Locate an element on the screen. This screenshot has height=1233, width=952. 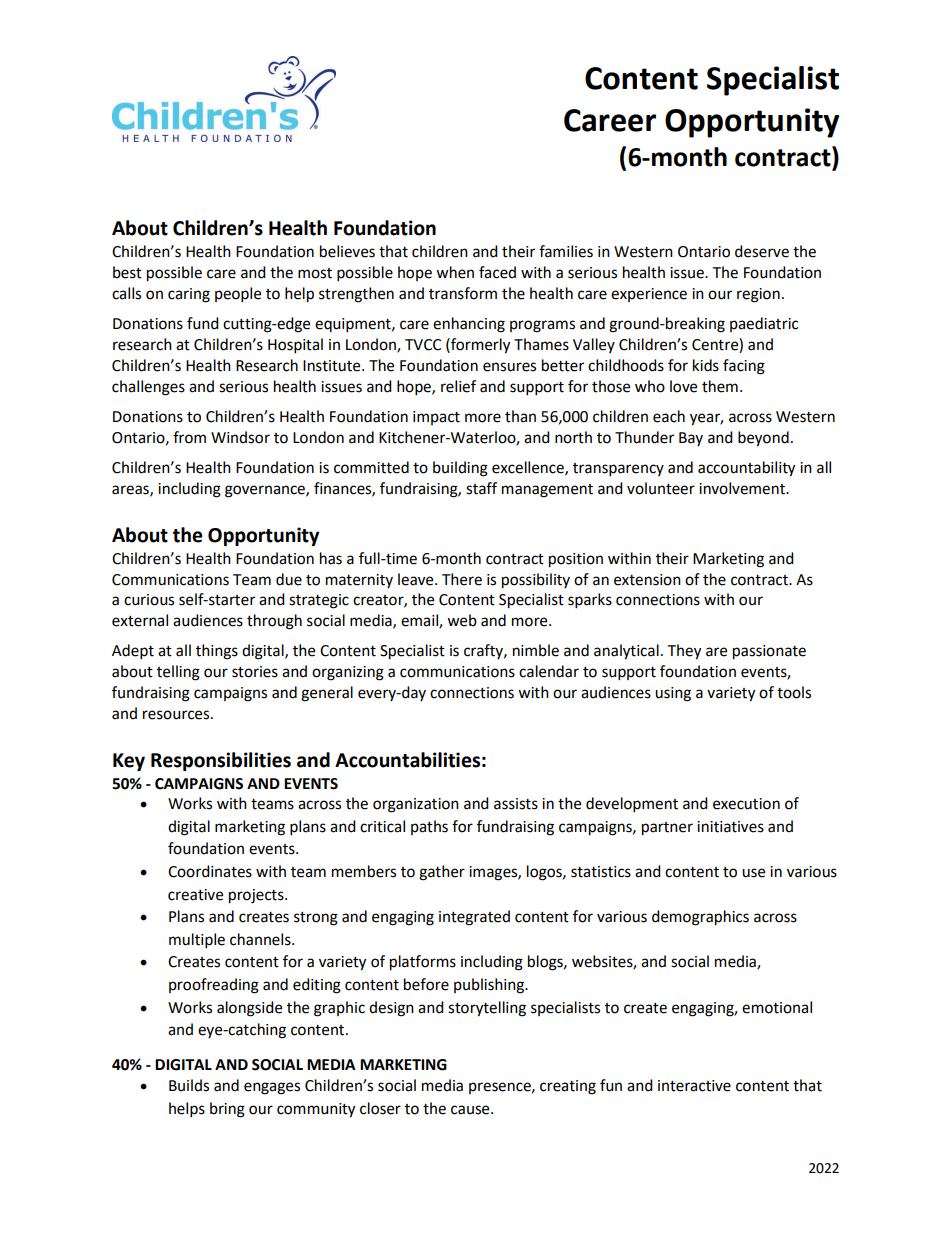
nimble is located at coordinates (536, 650).
